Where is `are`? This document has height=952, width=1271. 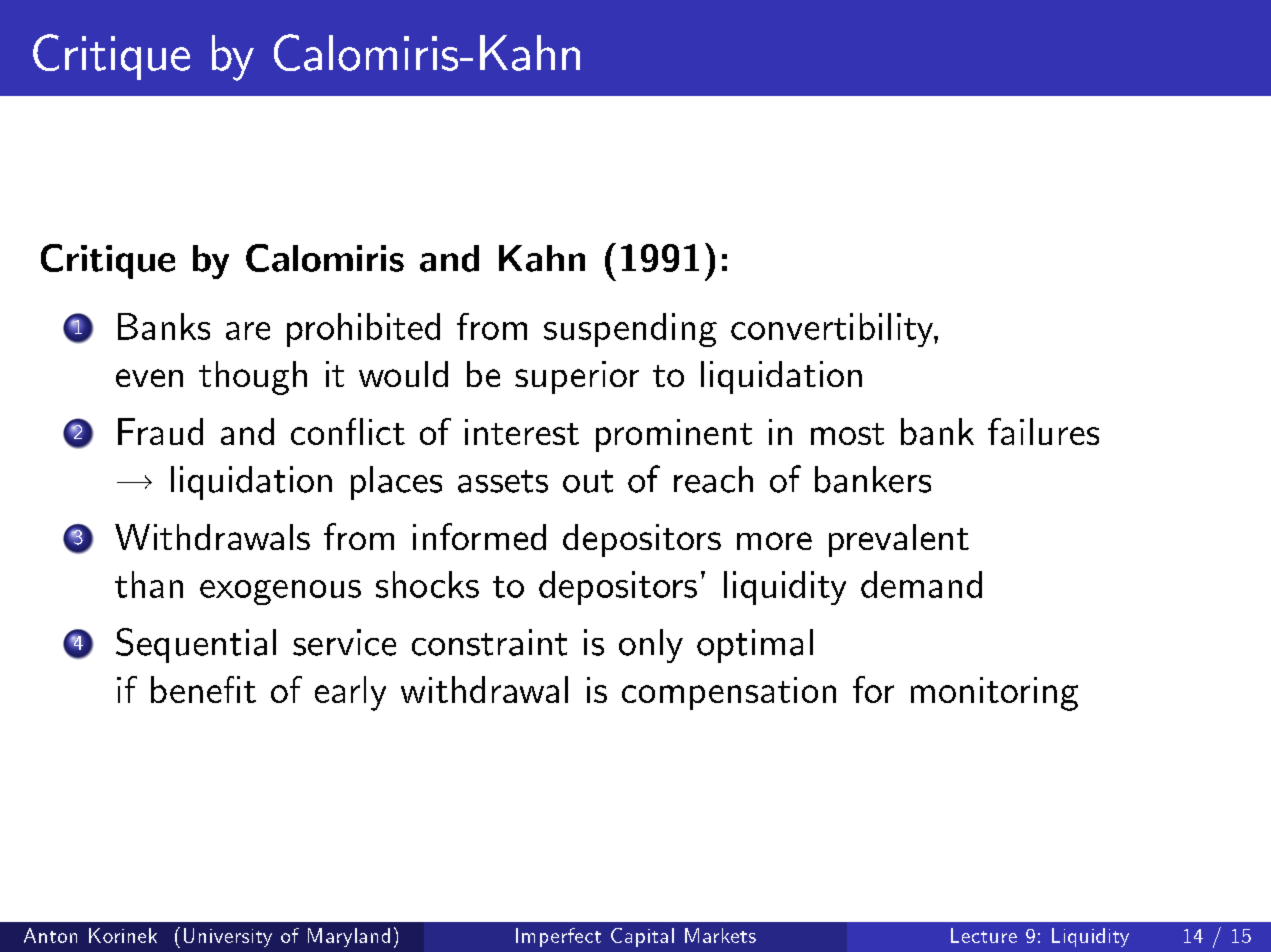
are is located at coordinates (248, 331).
